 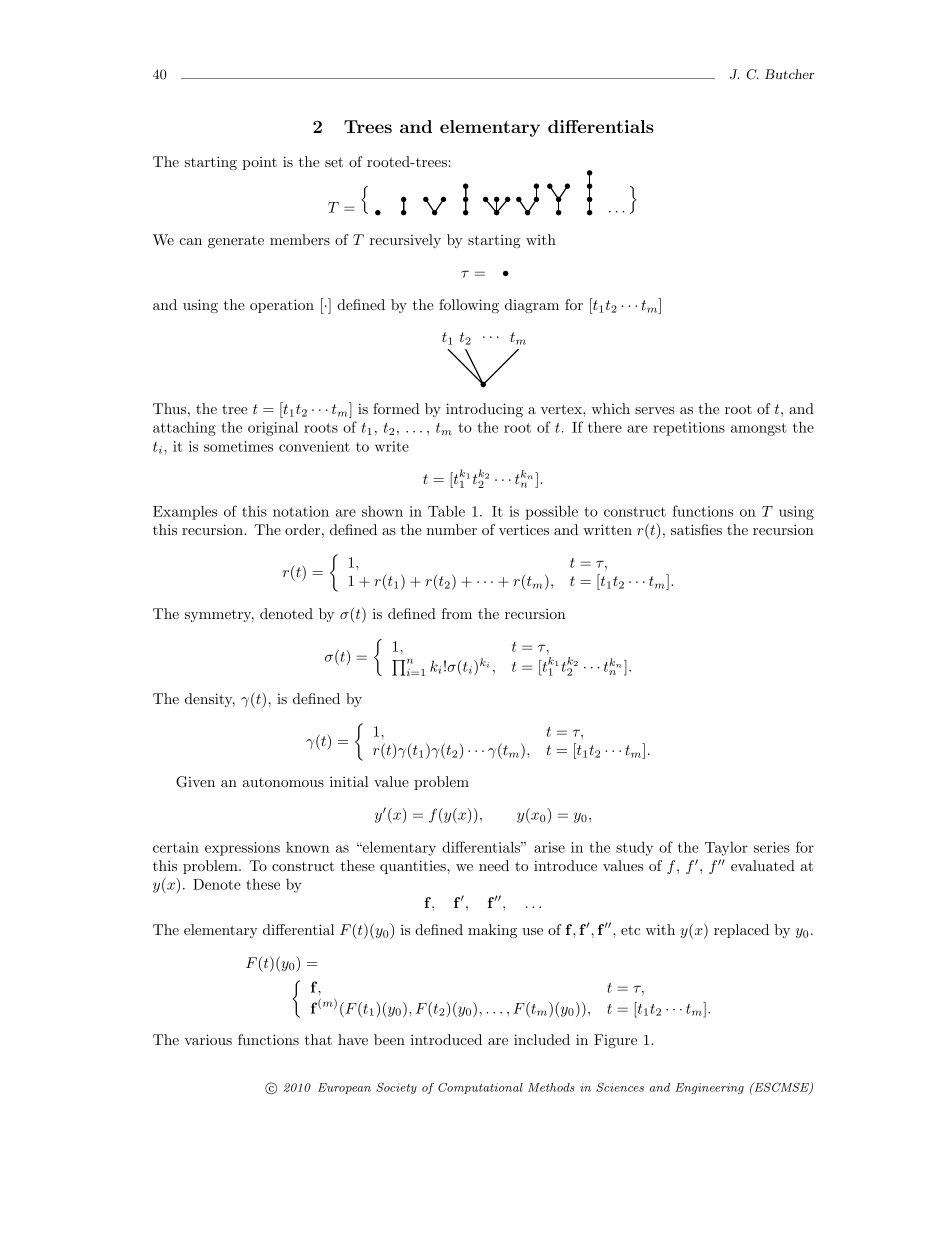 I want to click on set, so click(x=334, y=162).
